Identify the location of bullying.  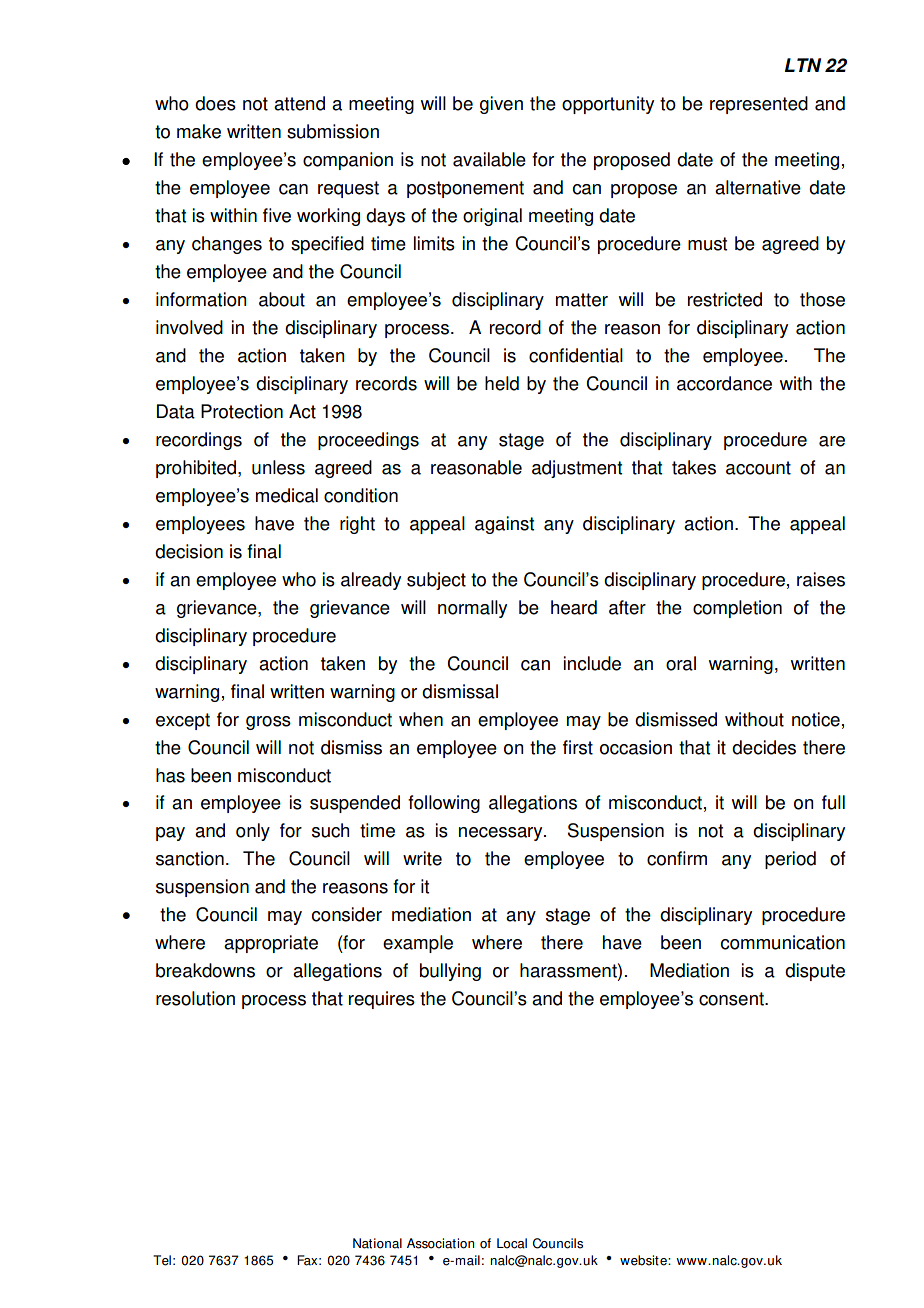
(450, 972).
